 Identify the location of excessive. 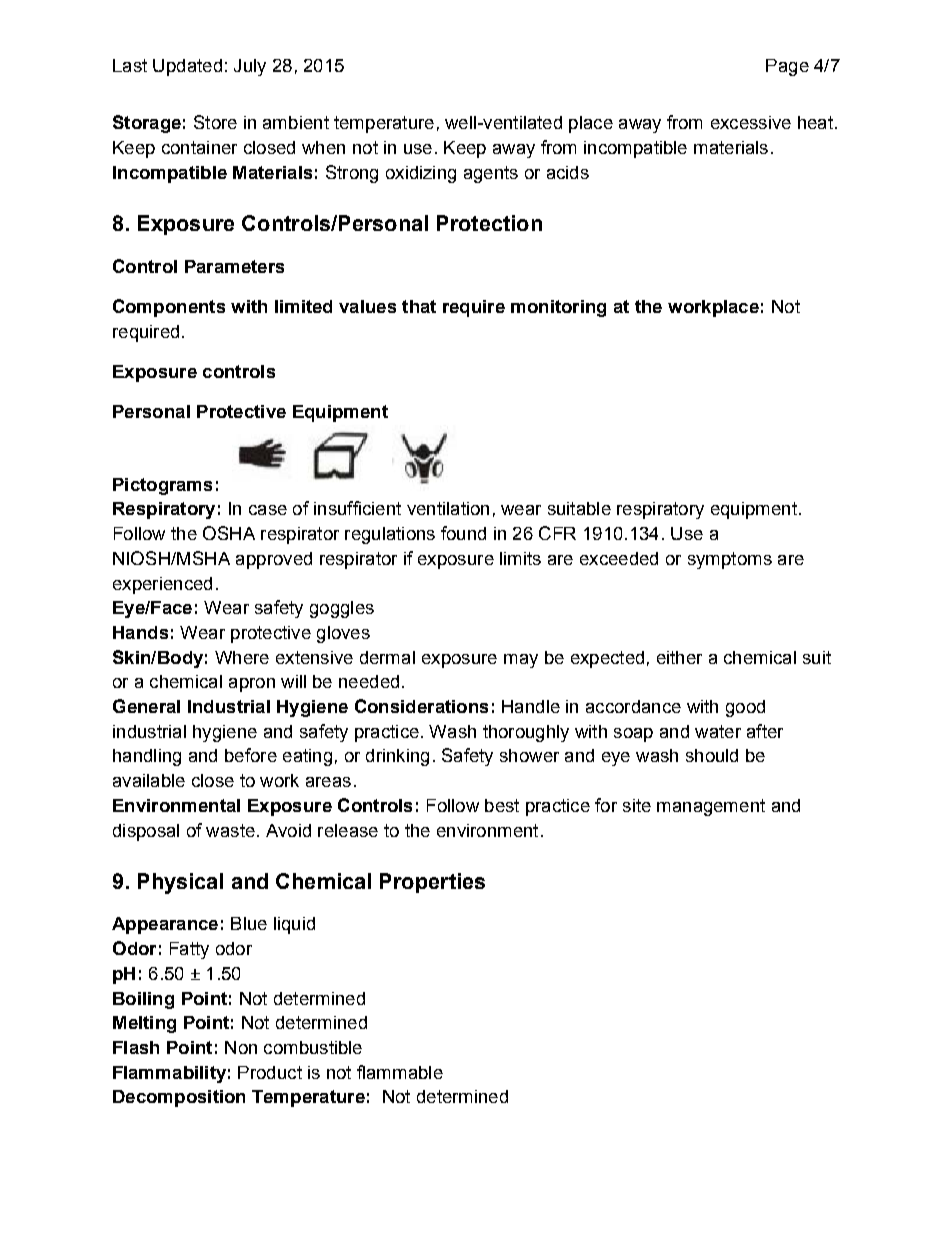
(751, 122).
